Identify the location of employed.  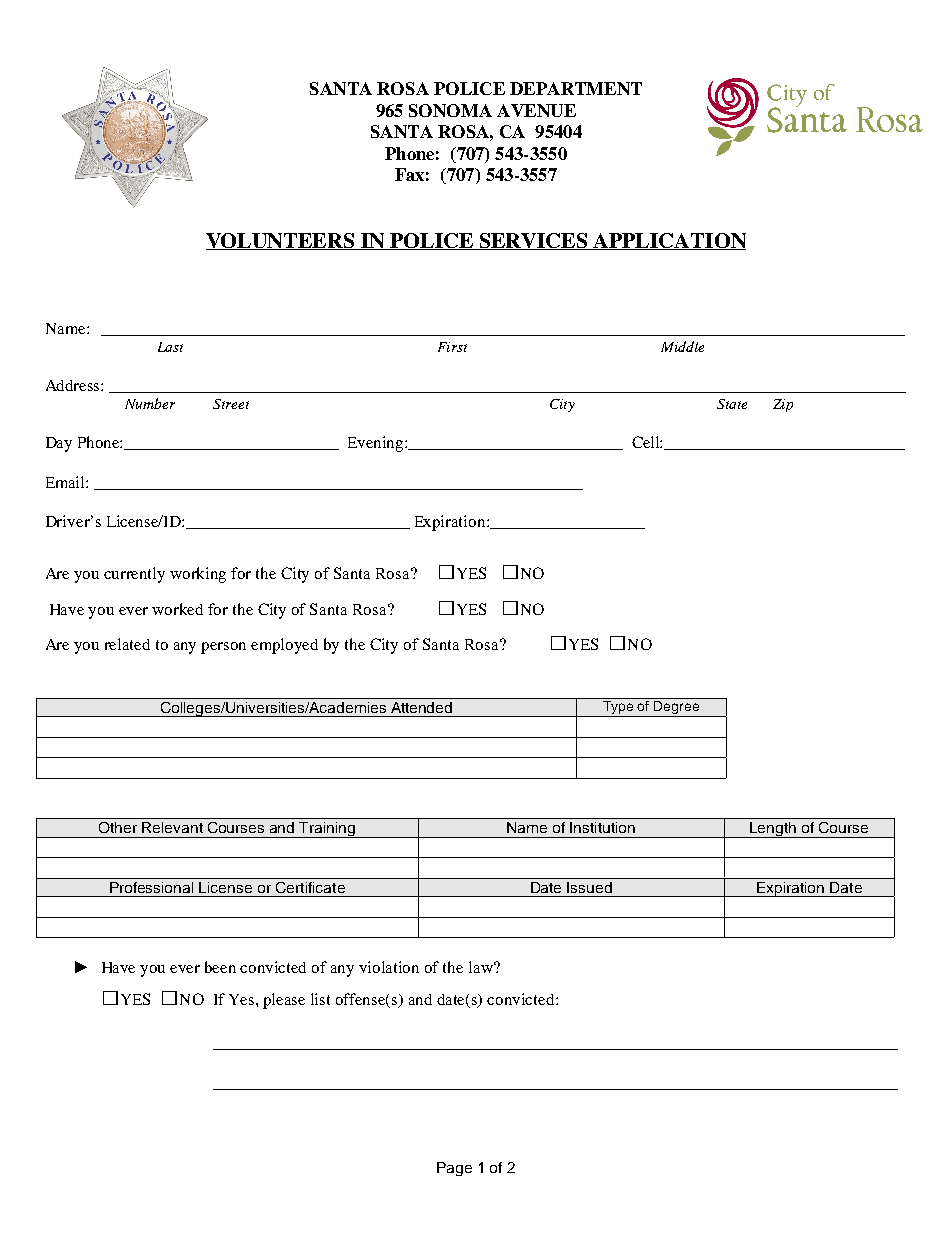
(284, 646).
